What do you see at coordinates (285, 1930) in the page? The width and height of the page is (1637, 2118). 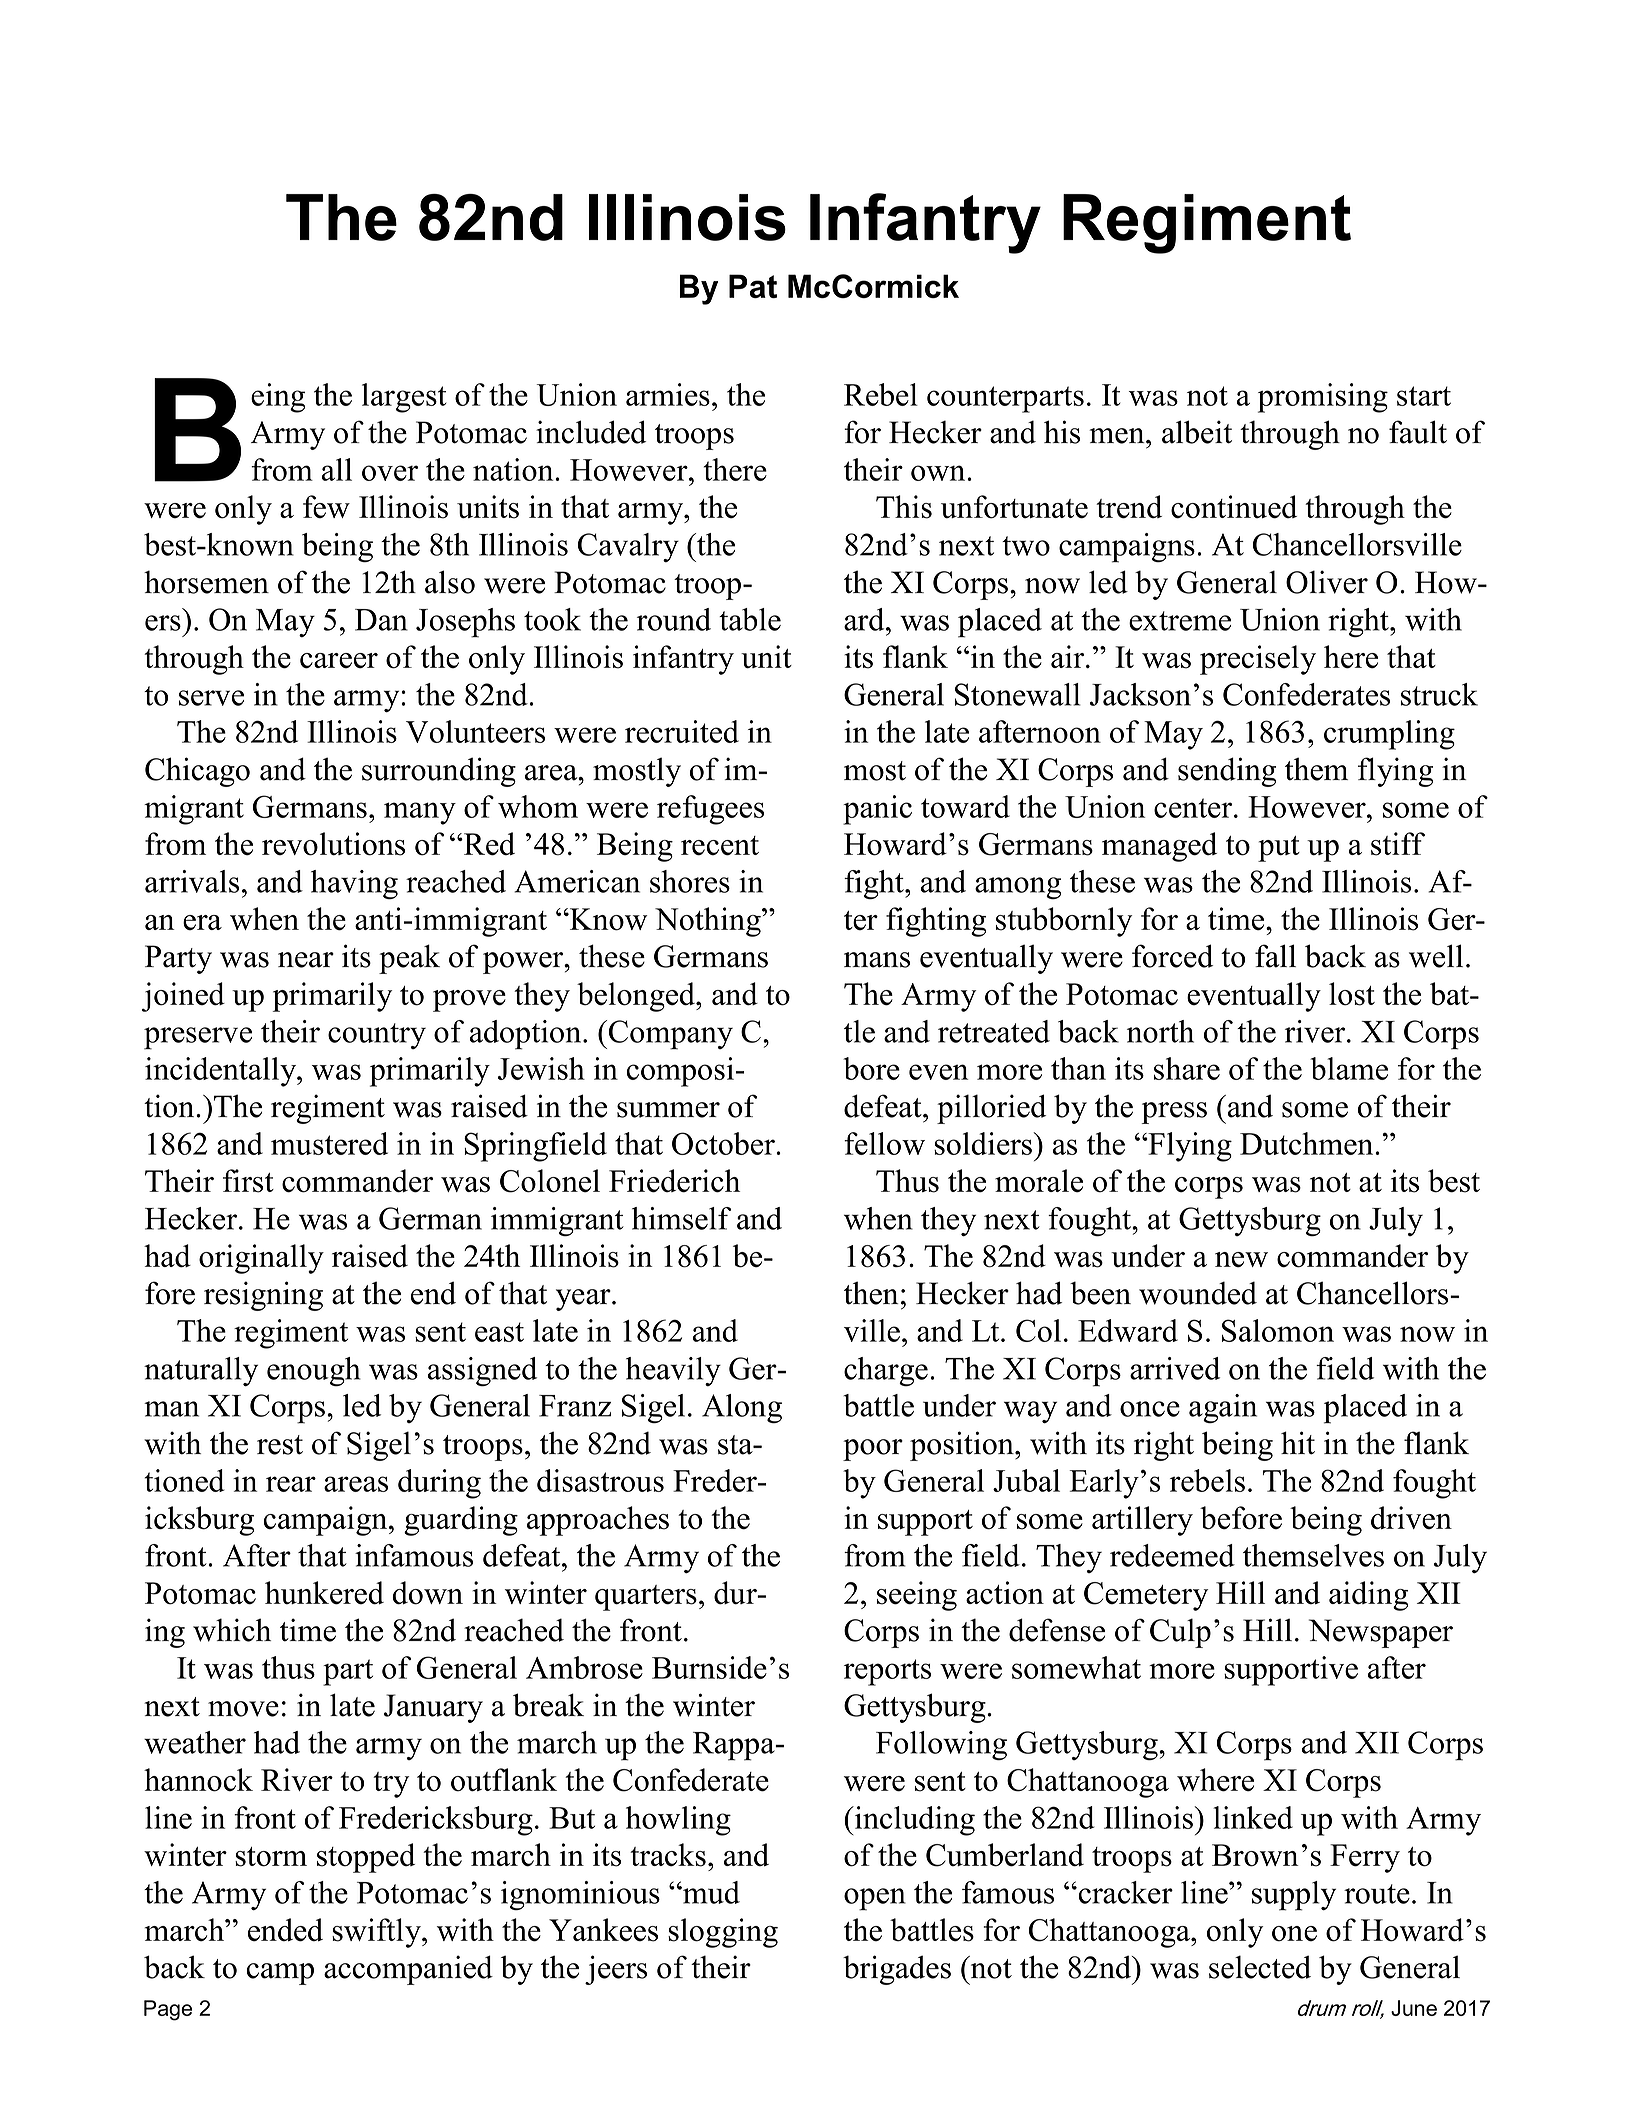 I see `ended` at bounding box center [285, 1930].
